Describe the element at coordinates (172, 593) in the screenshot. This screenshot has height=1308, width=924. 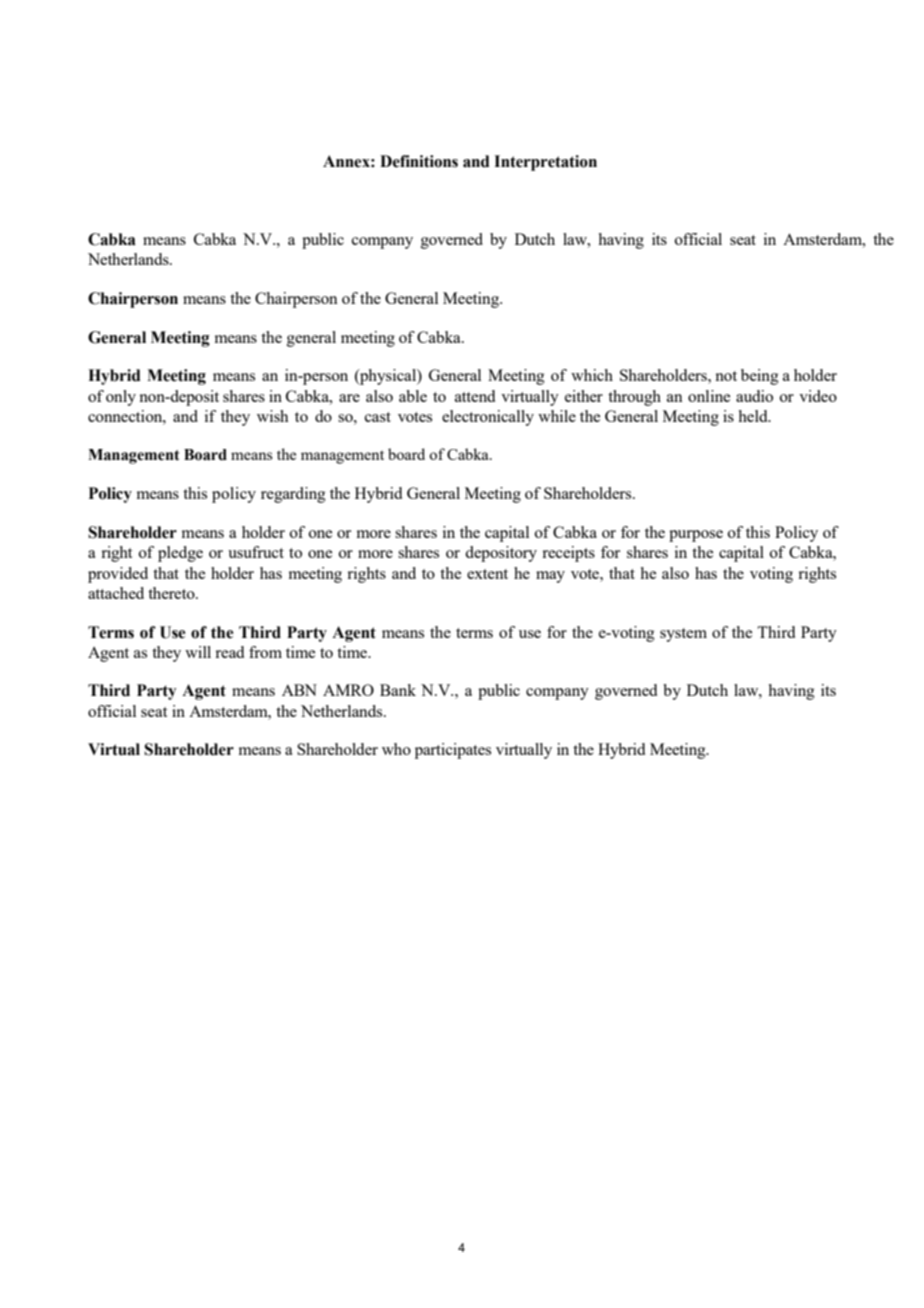
I see `thereto` at that location.
